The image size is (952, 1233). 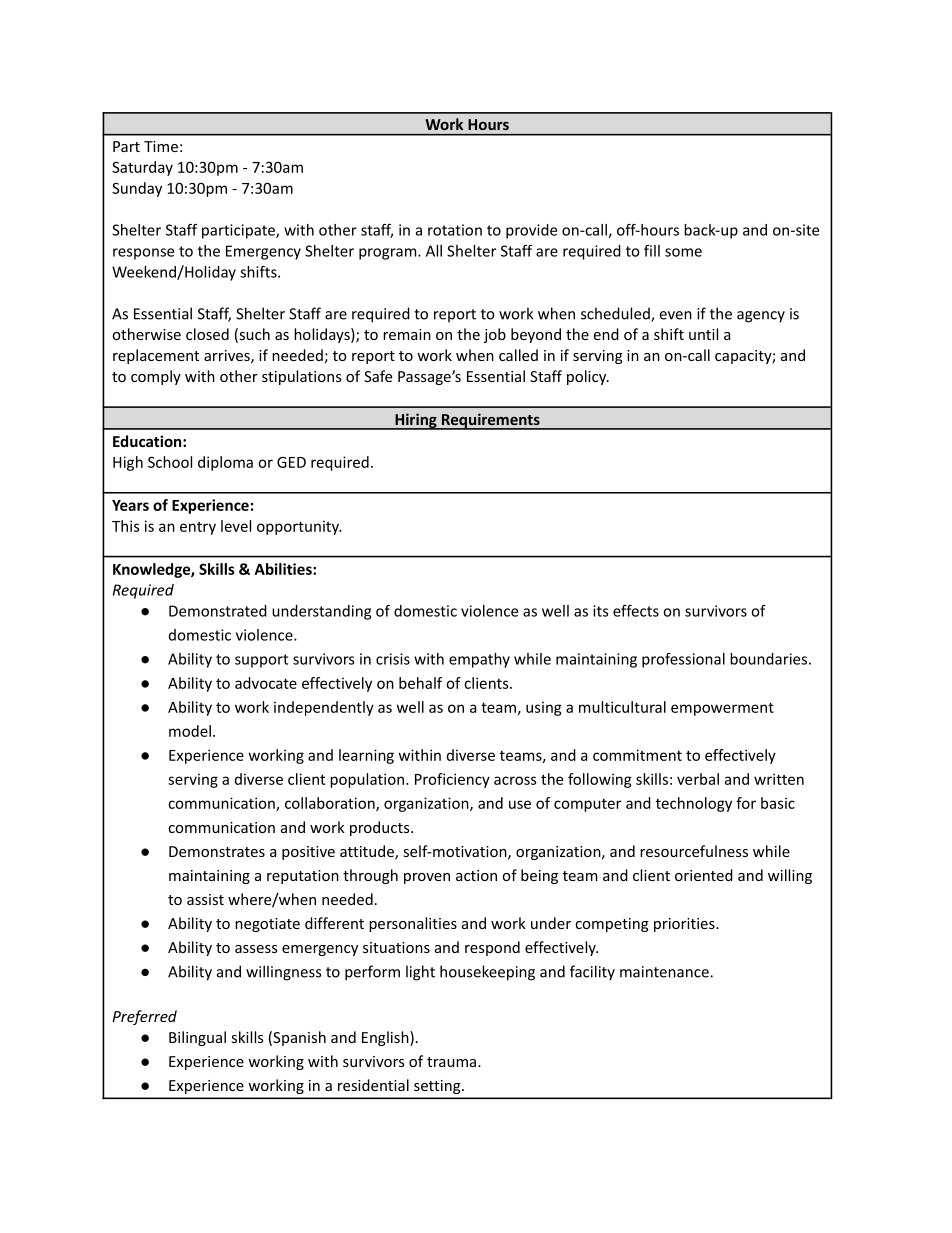 I want to click on Demonstrated, so click(x=218, y=611).
